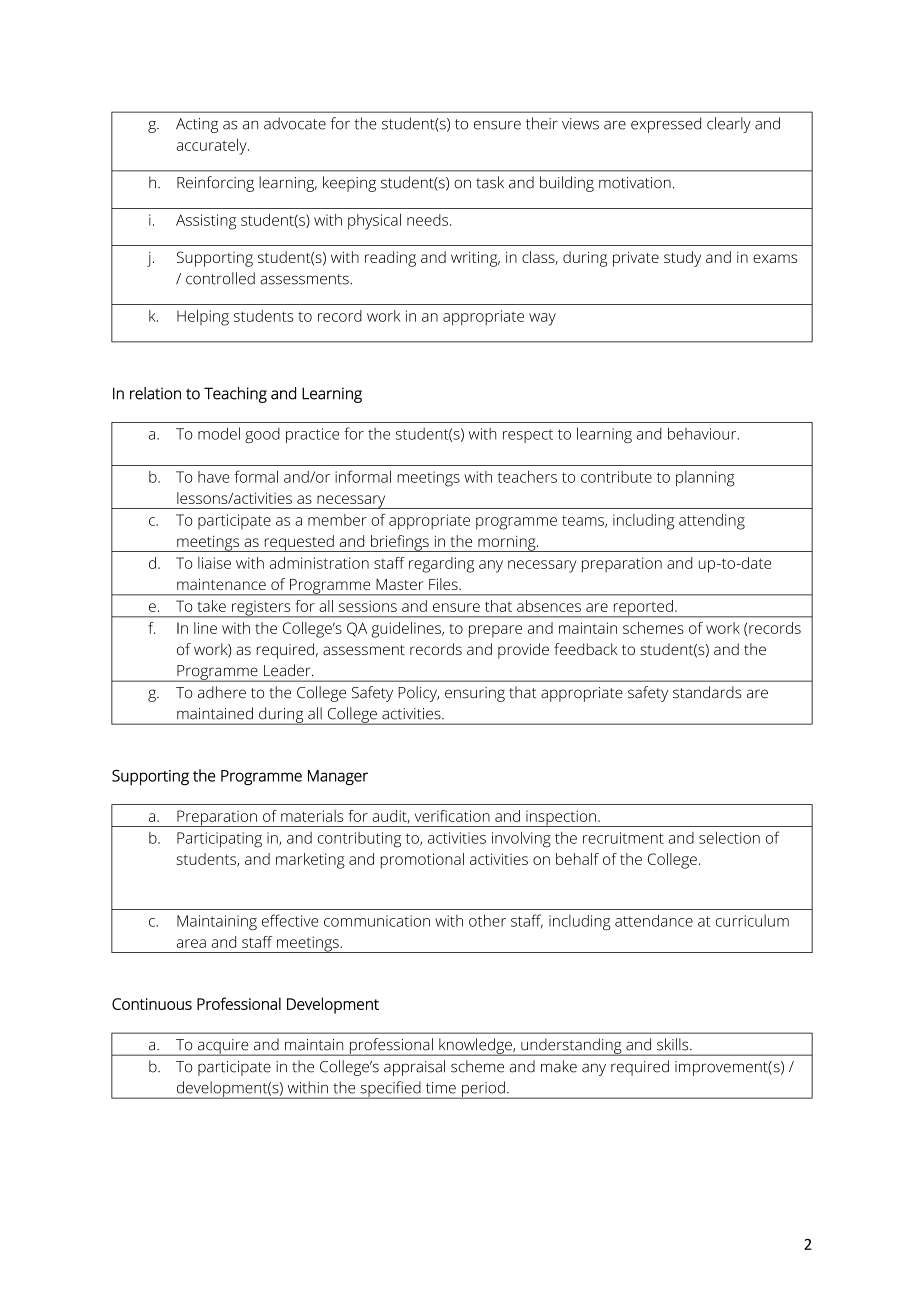 The width and height of the screenshot is (924, 1308). I want to click on Files, so click(444, 584).
